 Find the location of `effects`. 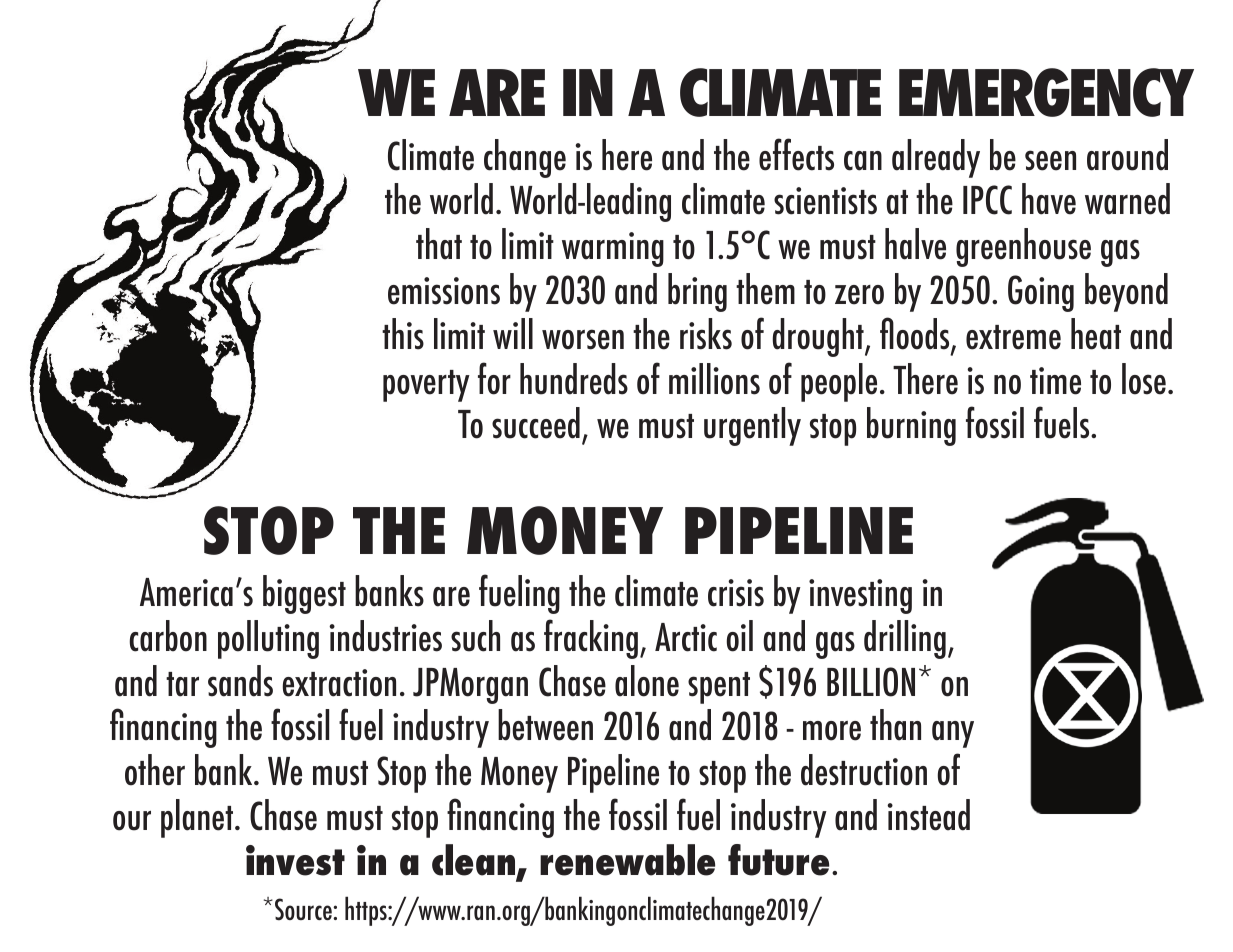

effects is located at coordinates (796, 154).
